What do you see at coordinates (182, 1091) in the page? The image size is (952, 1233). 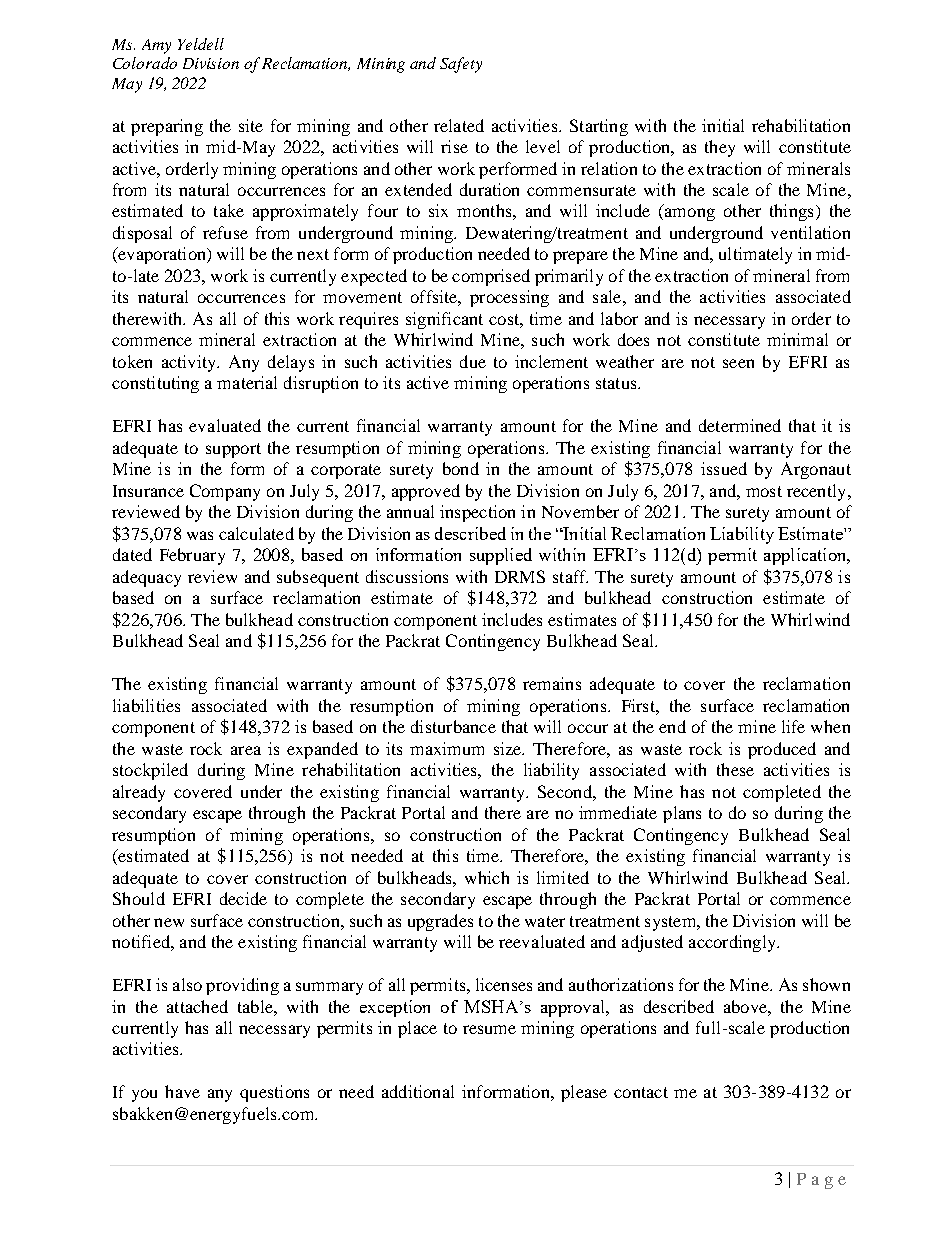 I see `have` at bounding box center [182, 1091].
